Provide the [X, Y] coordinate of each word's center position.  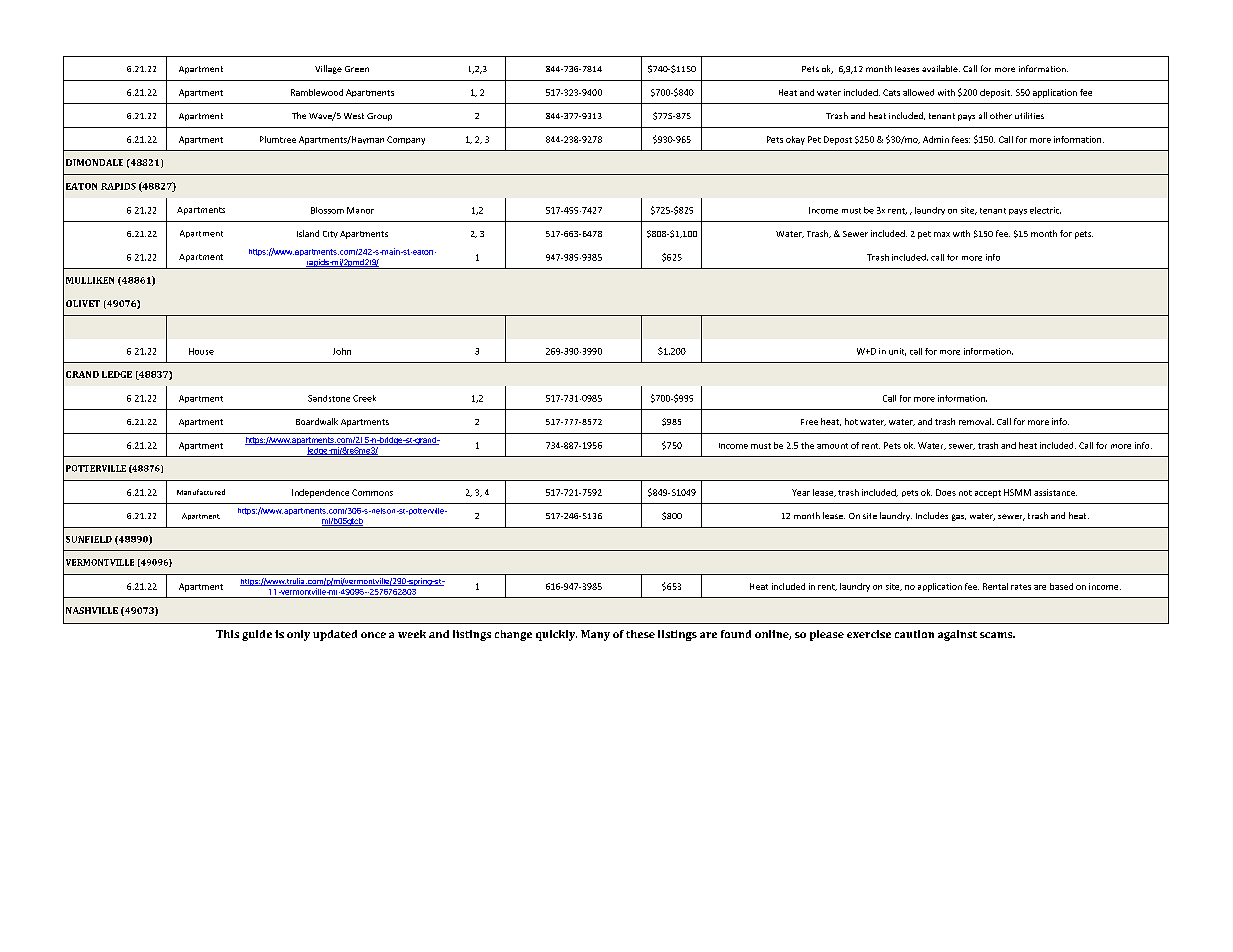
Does [946, 492]
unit [897, 352]
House [201, 351]
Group [379, 117]
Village [328, 69]
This [227, 634]
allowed [918, 92]
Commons [372, 492]
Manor [360, 210]
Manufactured [201, 492]
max [942, 234]
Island [308, 233]
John [342, 351]
